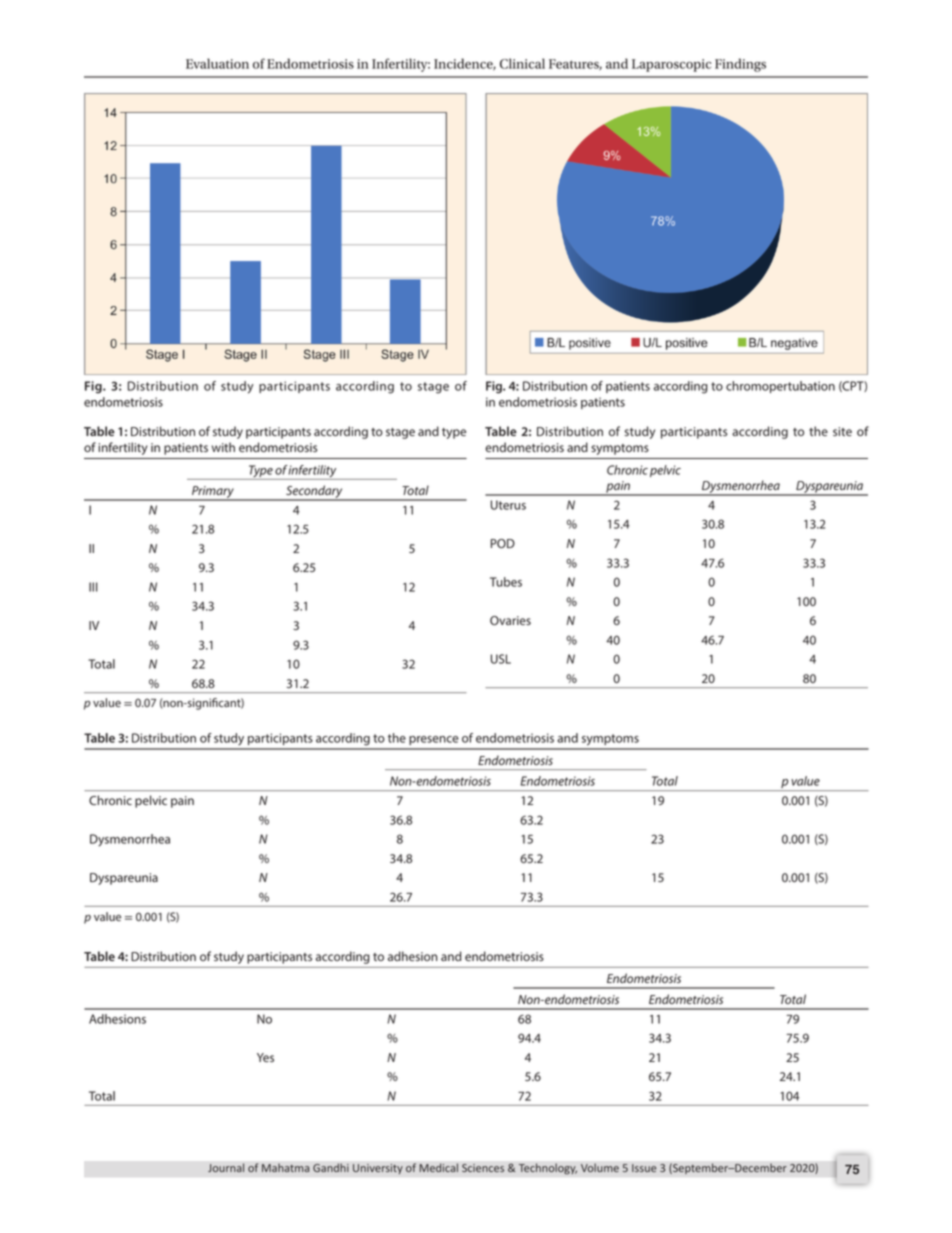 The width and height of the screenshot is (952, 1233). Describe the element at coordinates (93, 587) in the screenshot. I see `III` at that location.
